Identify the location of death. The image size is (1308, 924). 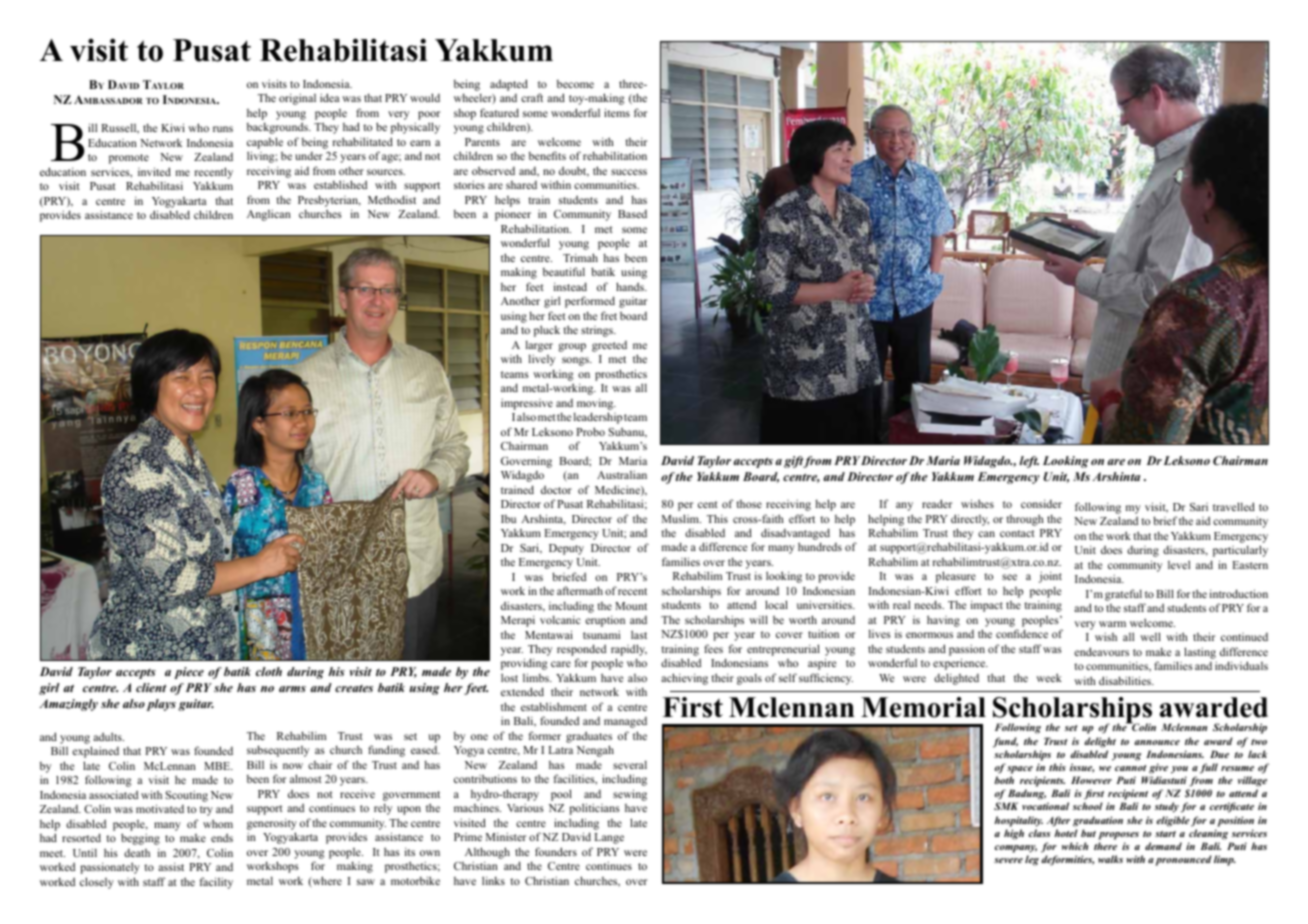
(137, 853).
